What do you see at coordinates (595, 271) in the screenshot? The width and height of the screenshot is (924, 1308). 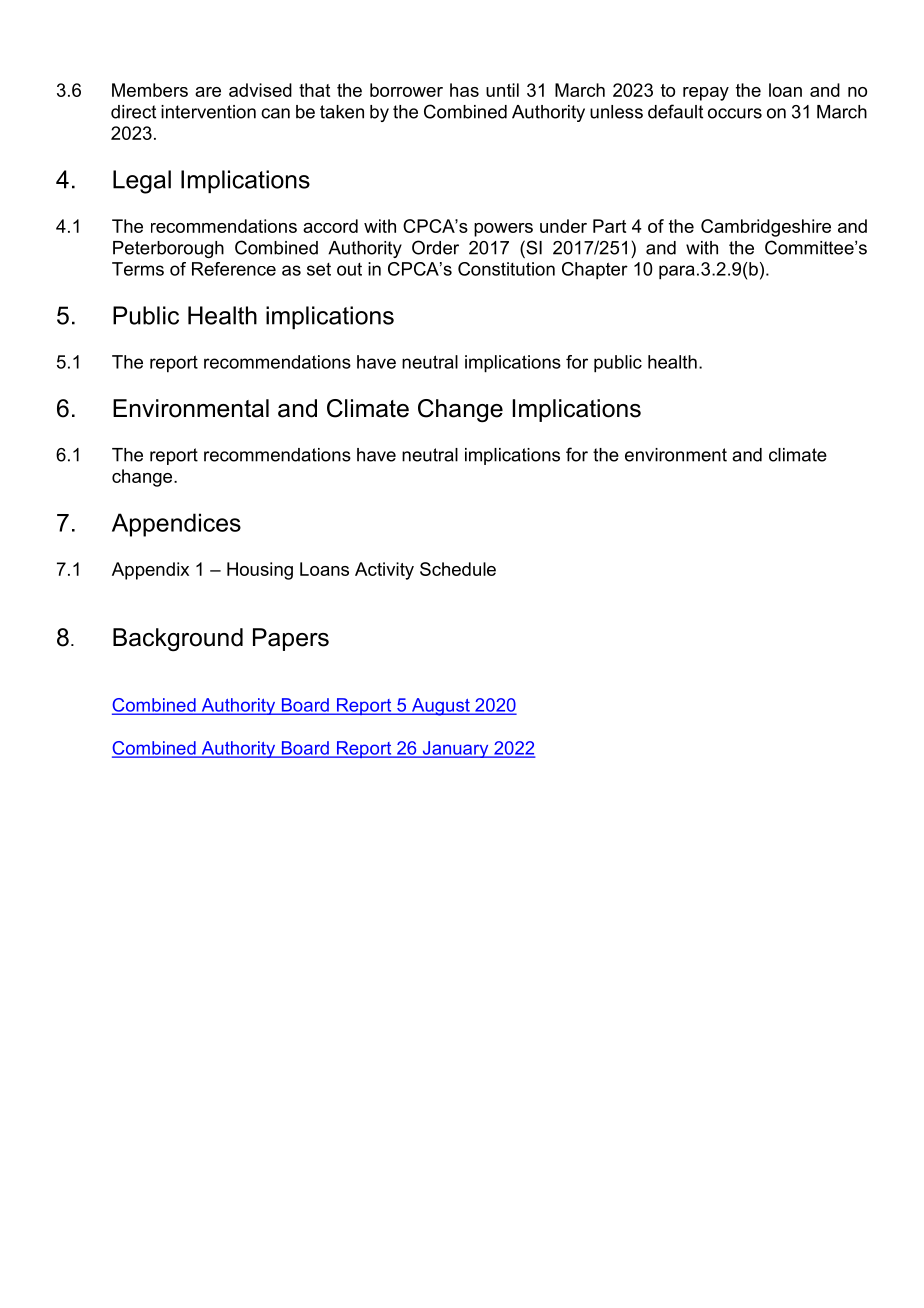 I see `Chapter` at bounding box center [595, 271].
